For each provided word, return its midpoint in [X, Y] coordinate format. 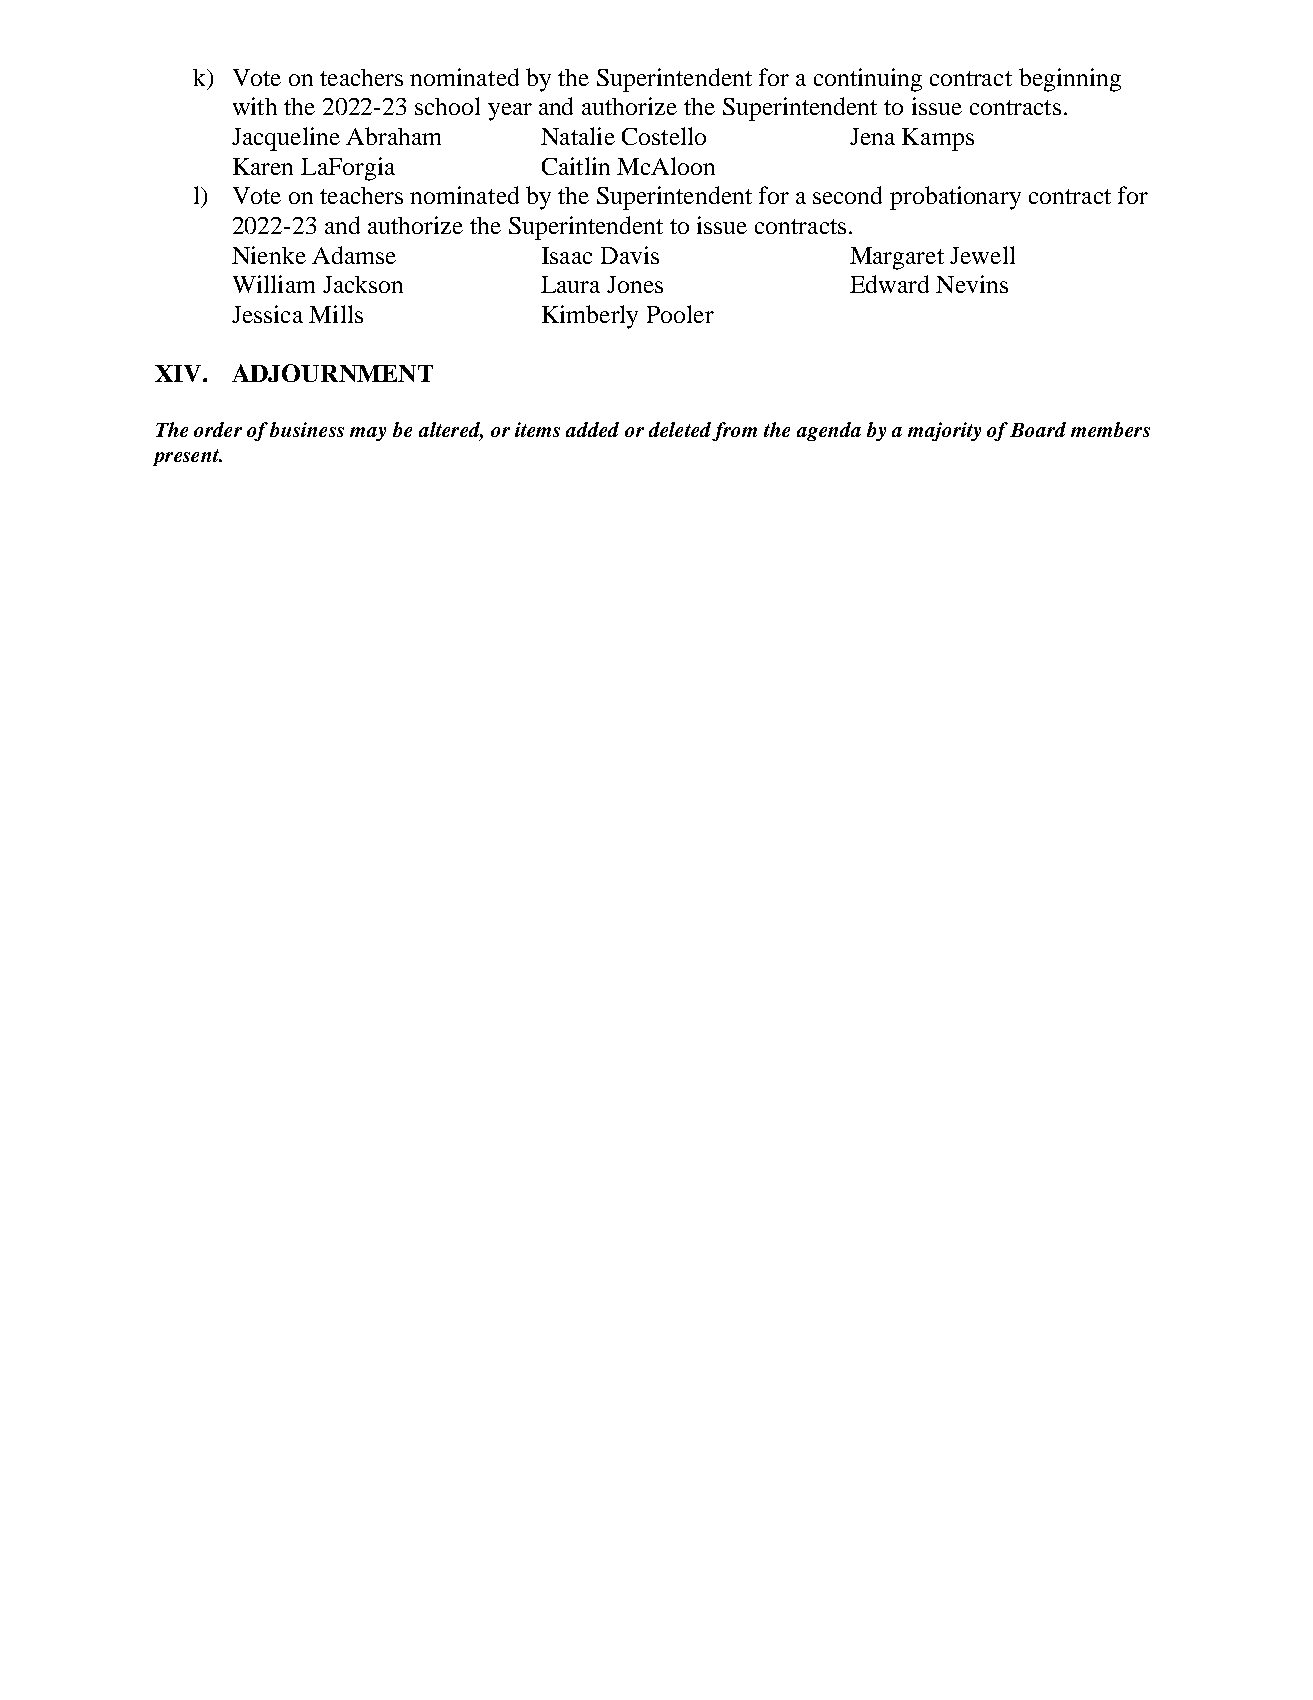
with [255, 106]
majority [944, 431]
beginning [1070, 80]
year [510, 112]
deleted [680, 429]
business [307, 429]
